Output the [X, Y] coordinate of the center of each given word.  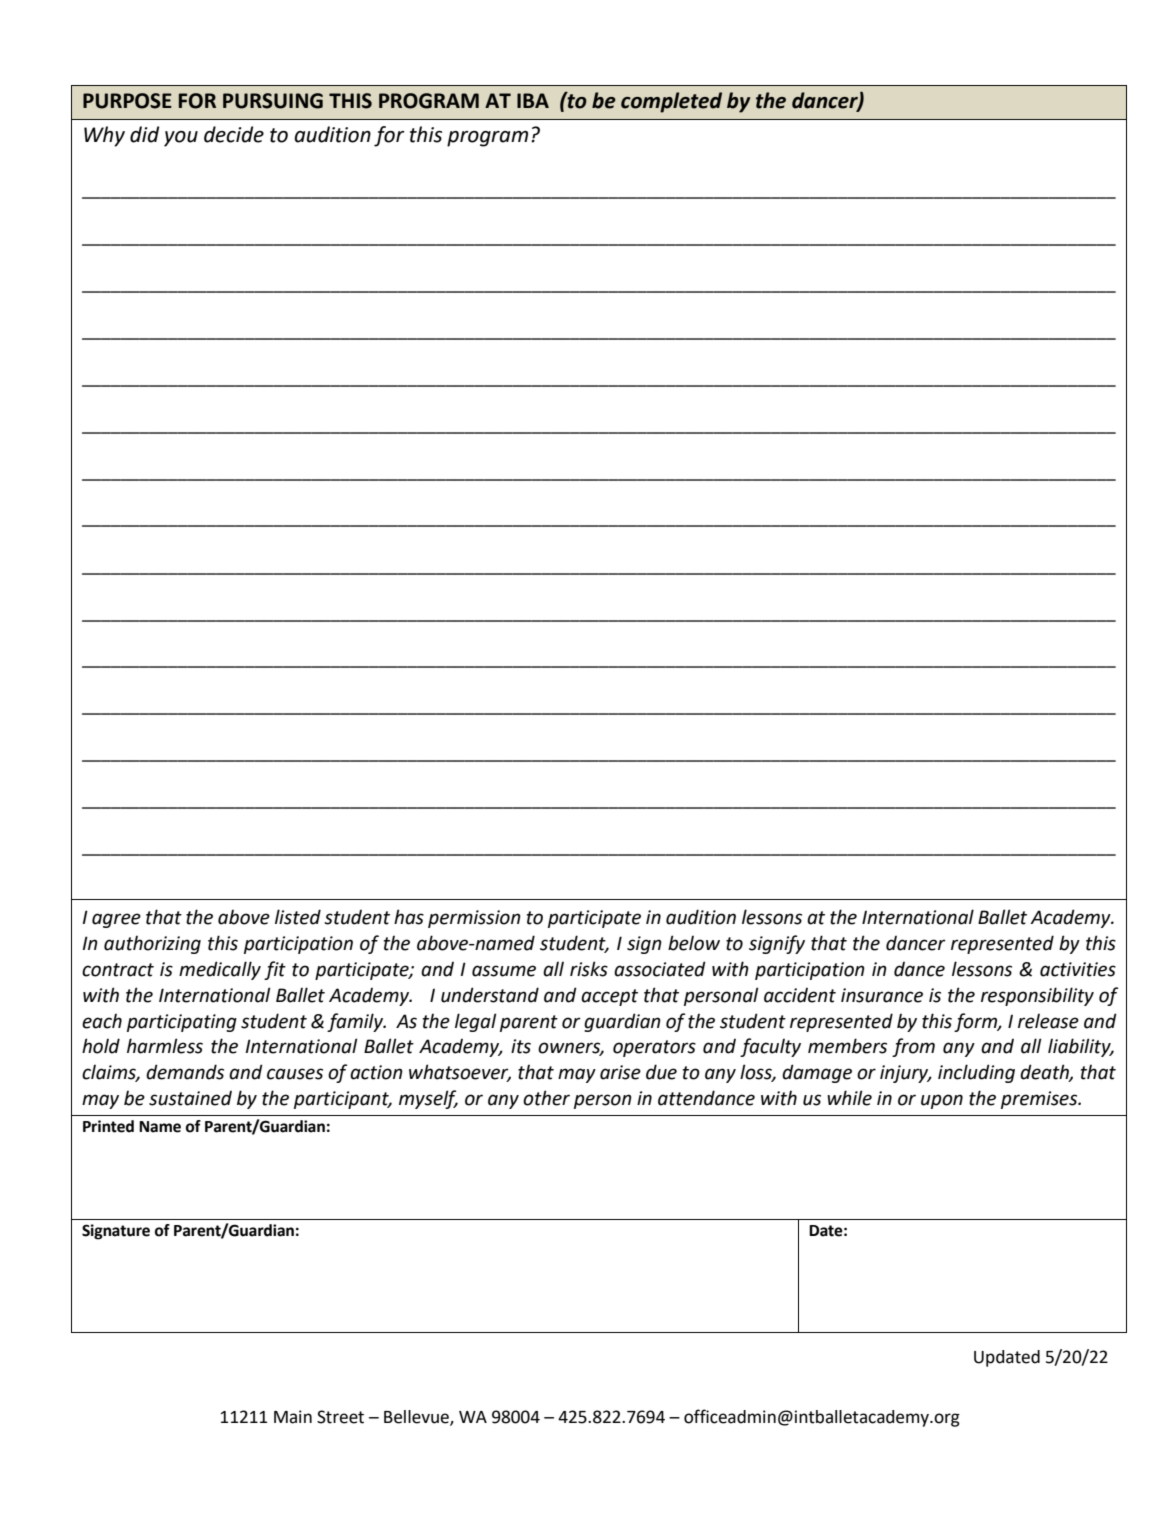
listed [298, 917]
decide [234, 134]
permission [474, 919]
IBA [533, 100]
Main [293, 1417]
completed [671, 102]
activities [1078, 969]
